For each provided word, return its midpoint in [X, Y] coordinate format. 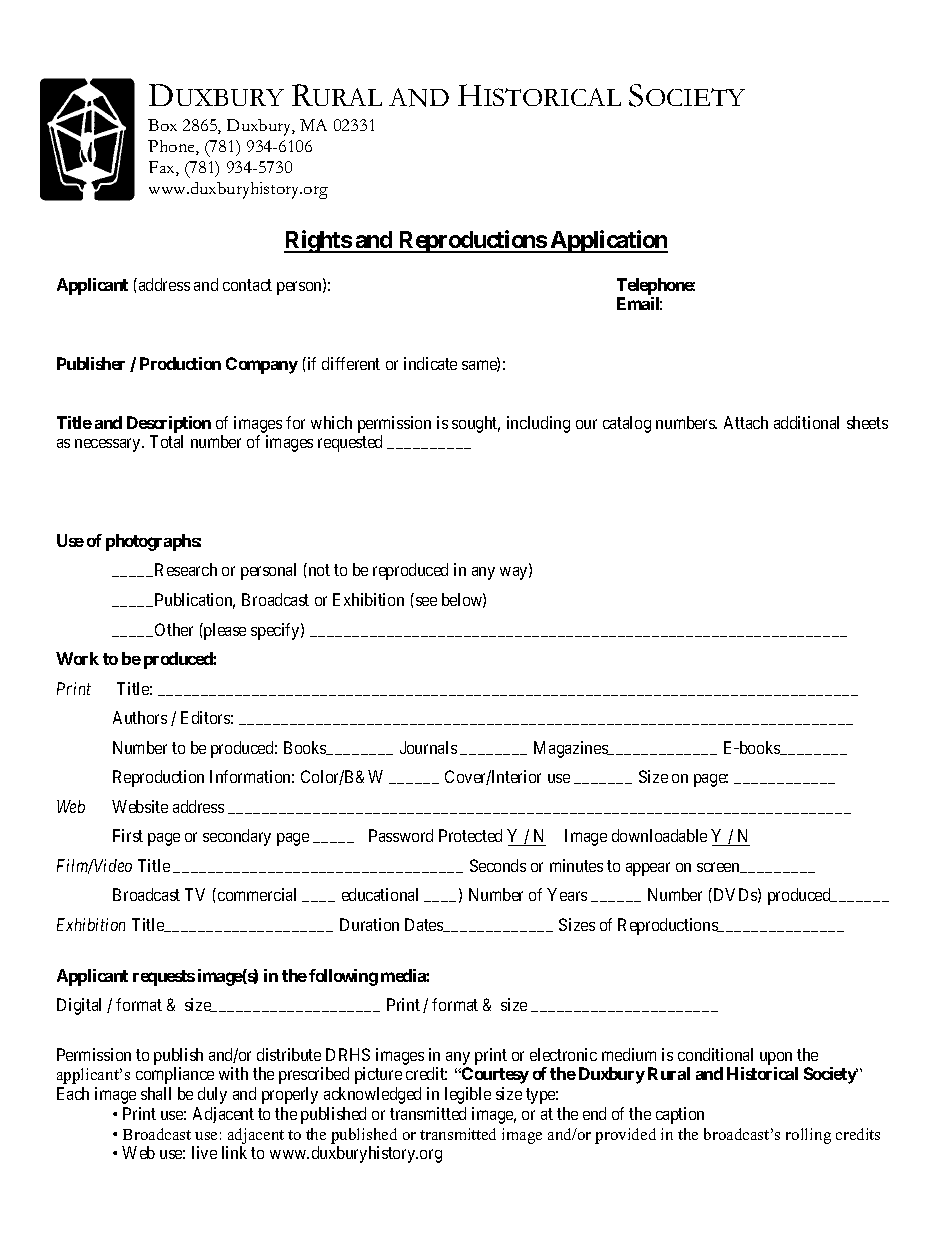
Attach [746, 422]
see [426, 601]
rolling [808, 1136]
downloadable [659, 835]
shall [156, 1093]
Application [608, 241]
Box [162, 125]
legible [468, 1095]
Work [77, 658]
